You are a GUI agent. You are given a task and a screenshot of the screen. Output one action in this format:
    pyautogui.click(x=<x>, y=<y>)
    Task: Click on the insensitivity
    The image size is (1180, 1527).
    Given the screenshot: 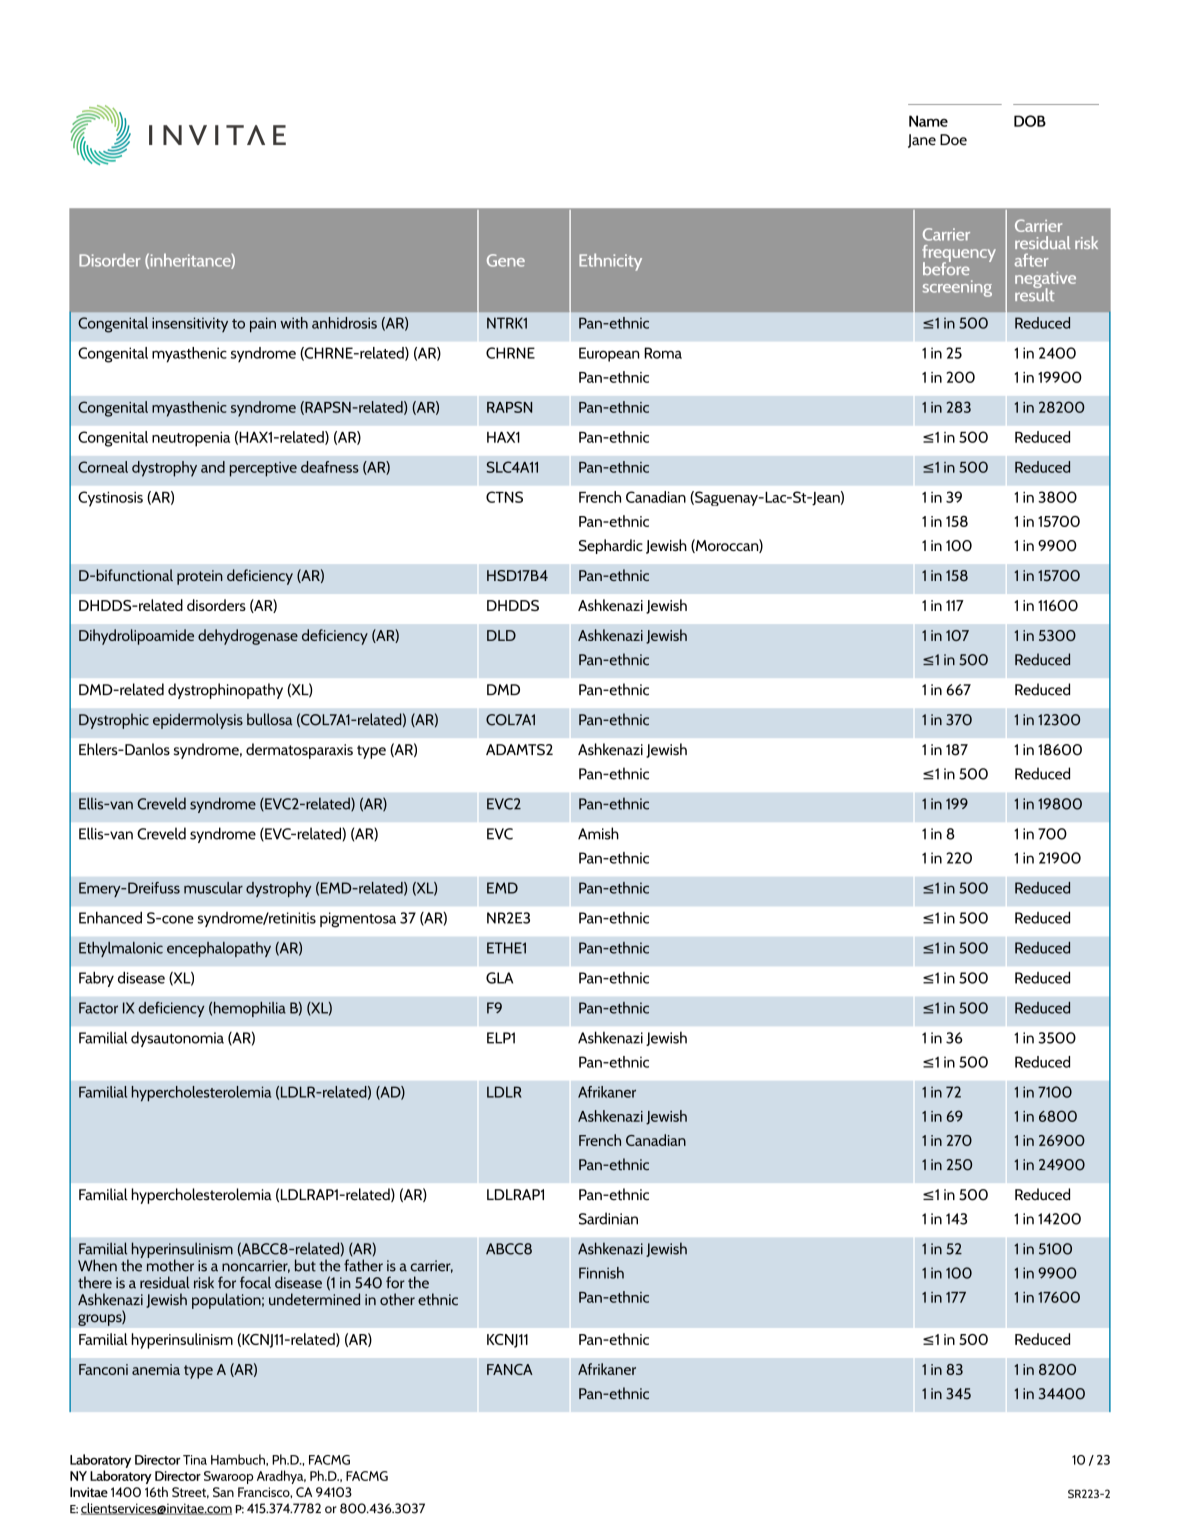 What is the action you would take?
    pyautogui.click(x=190, y=324)
